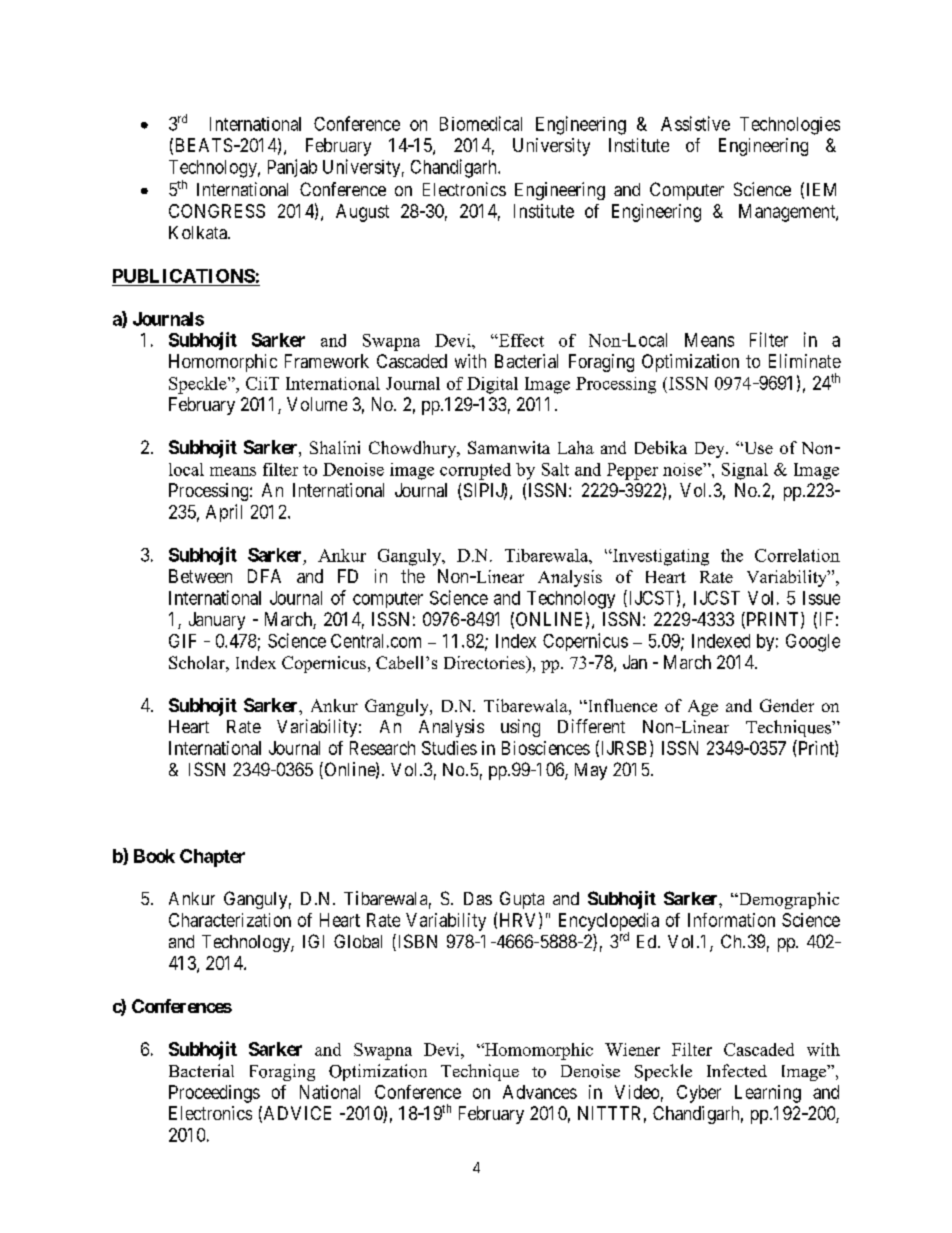 The width and height of the document is (952, 1233). Describe the element at coordinates (787, 900) in the document. I see `Demographic` at that location.
